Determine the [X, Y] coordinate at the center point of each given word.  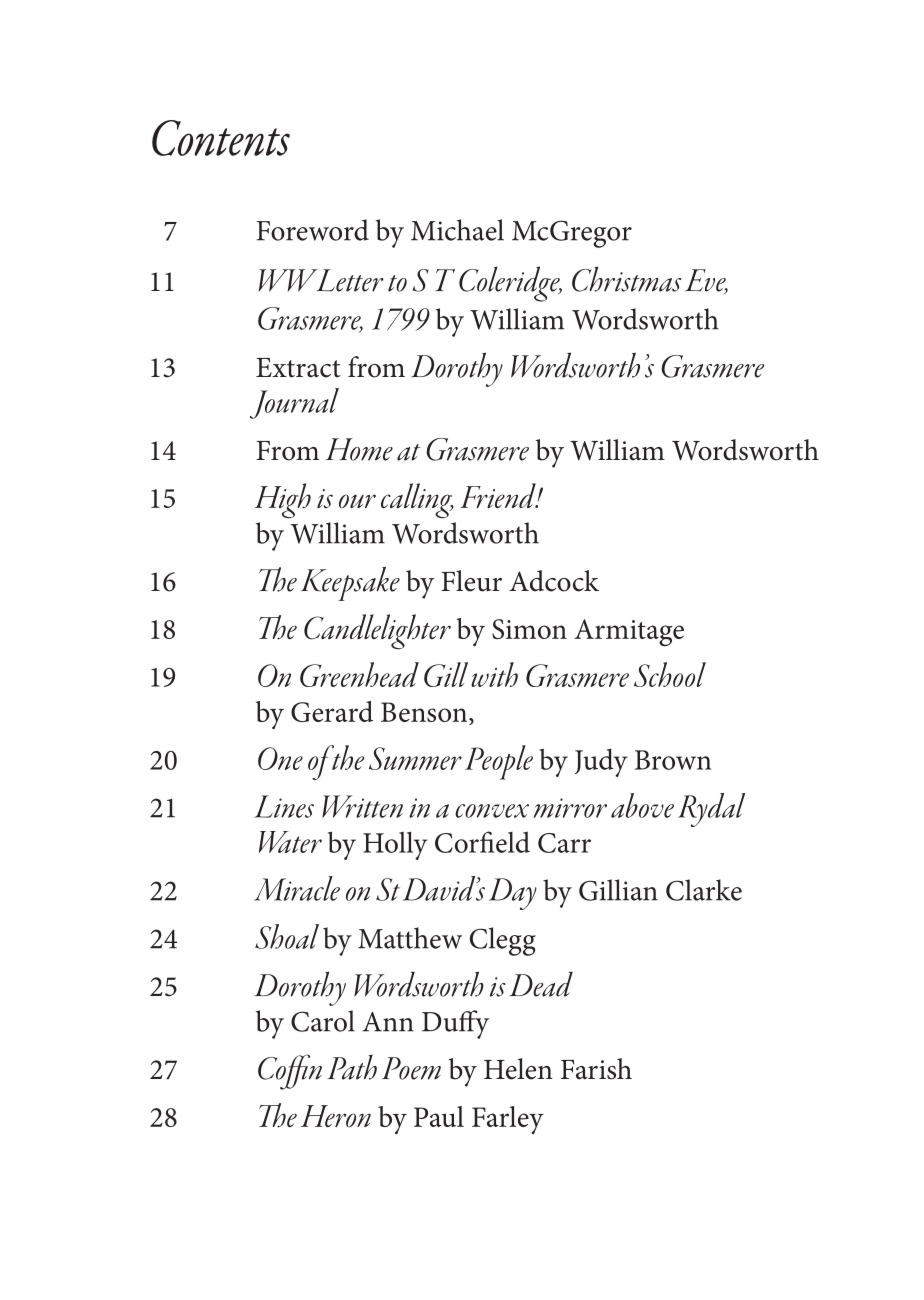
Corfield [482, 842]
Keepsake [350, 584]
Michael [457, 230]
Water [290, 842]
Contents [221, 138]
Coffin [290, 1072]
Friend [499, 495]
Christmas [626, 279]
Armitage [629, 633]
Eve [706, 281]
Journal [294, 403]
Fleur [471, 581]
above [642, 805]
